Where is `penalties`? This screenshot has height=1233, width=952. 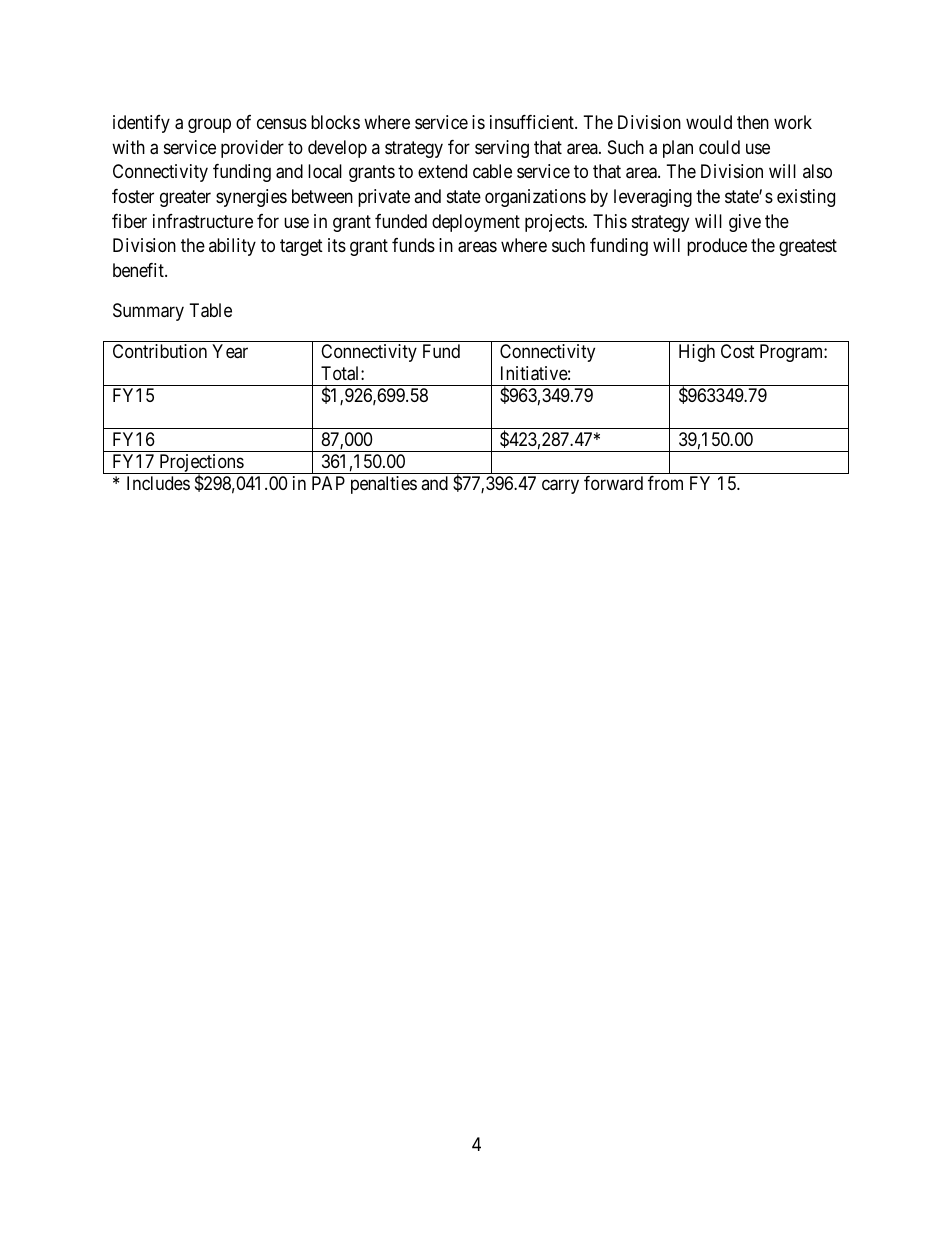 penalties is located at coordinates (384, 485).
